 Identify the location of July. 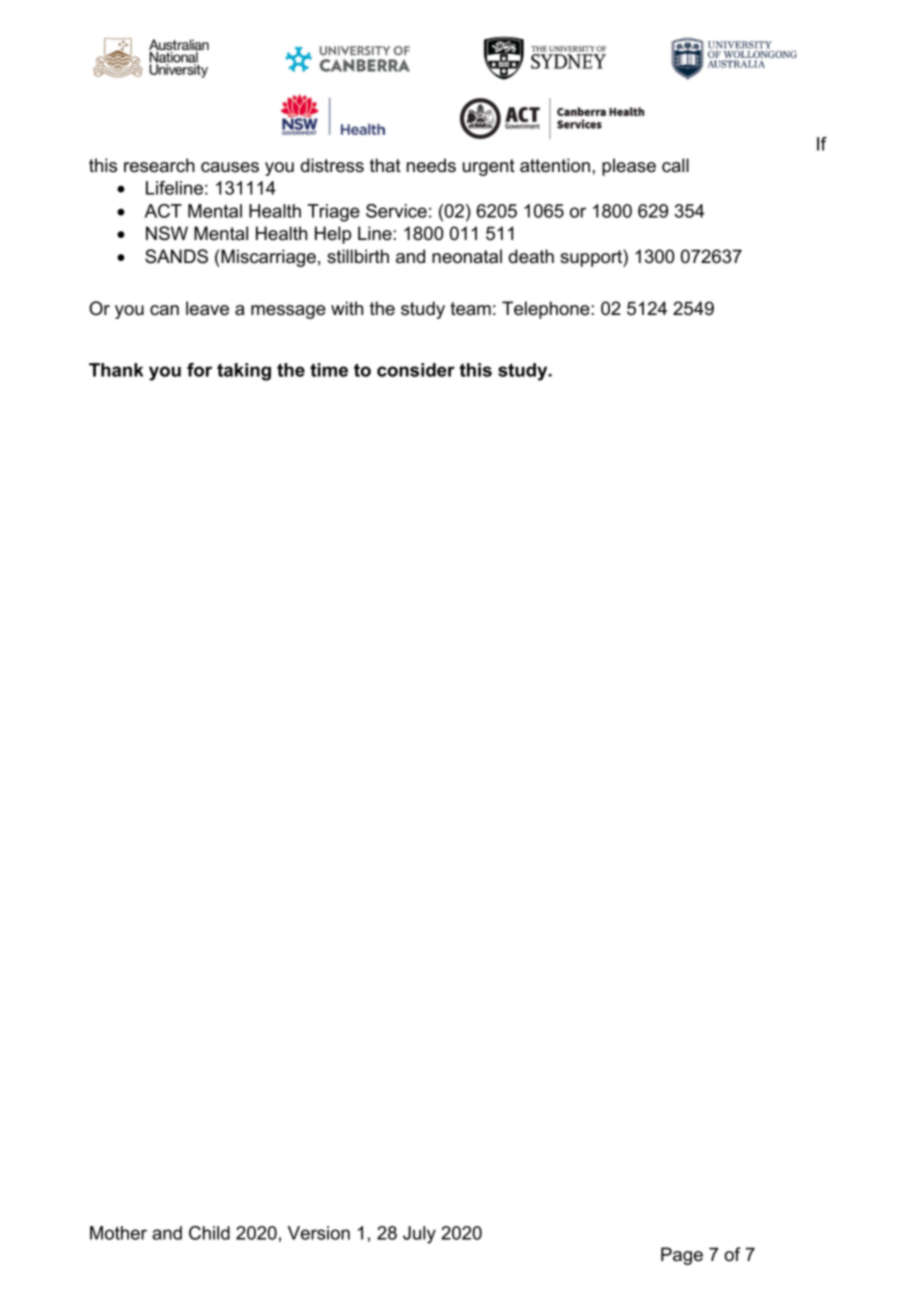
(419, 1235).
